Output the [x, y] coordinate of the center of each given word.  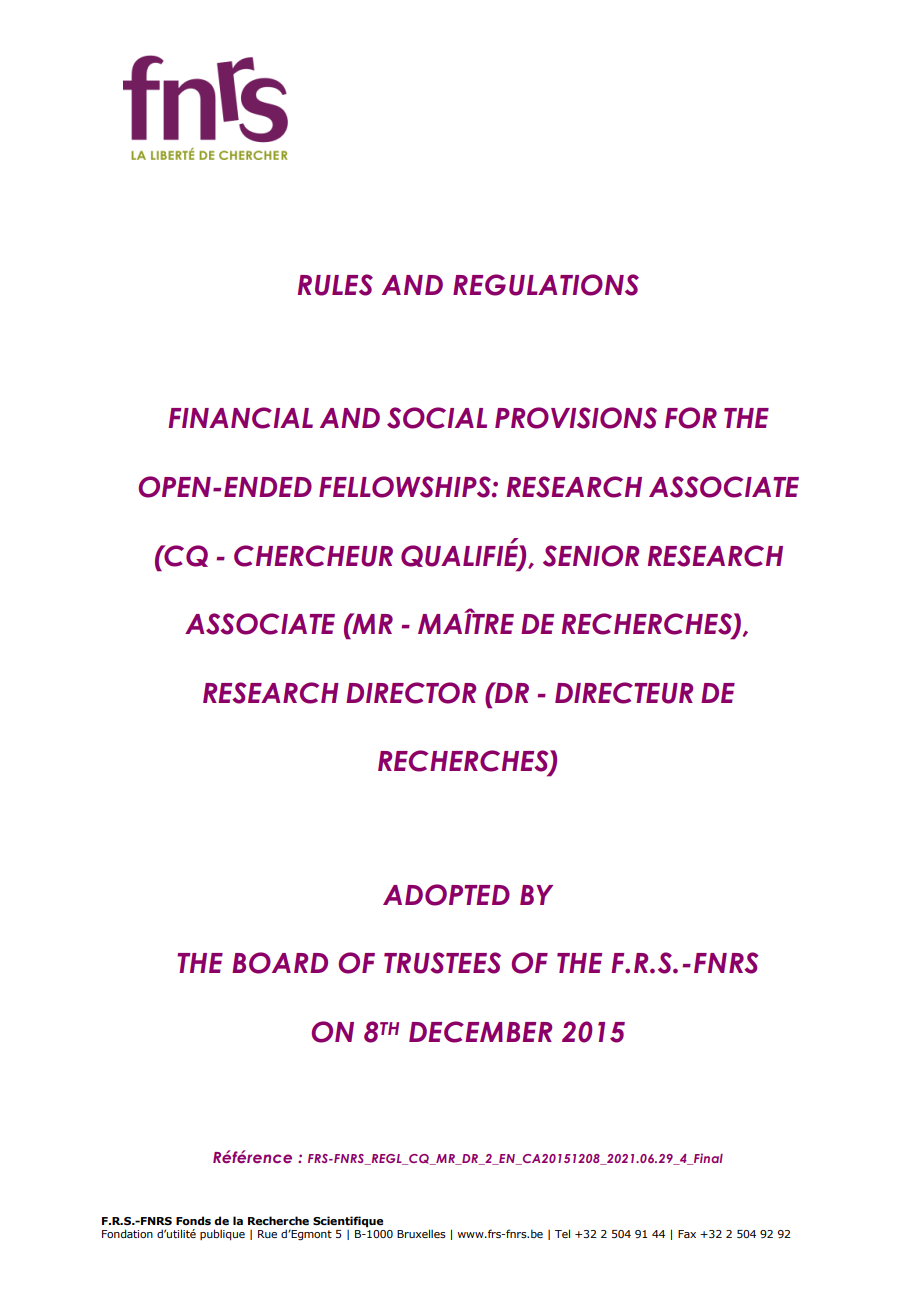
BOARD [280, 963]
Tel [562, 1233]
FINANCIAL [240, 418]
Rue [267, 1234]
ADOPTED [446, 895]
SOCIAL [437, 418]
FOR [691, 418]
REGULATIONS [546, 285]
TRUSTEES [442, 963]
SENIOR [591, 556]
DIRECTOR [411, 693]
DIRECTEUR [624, 693]
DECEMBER [480, 1032]
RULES [335, 285]
